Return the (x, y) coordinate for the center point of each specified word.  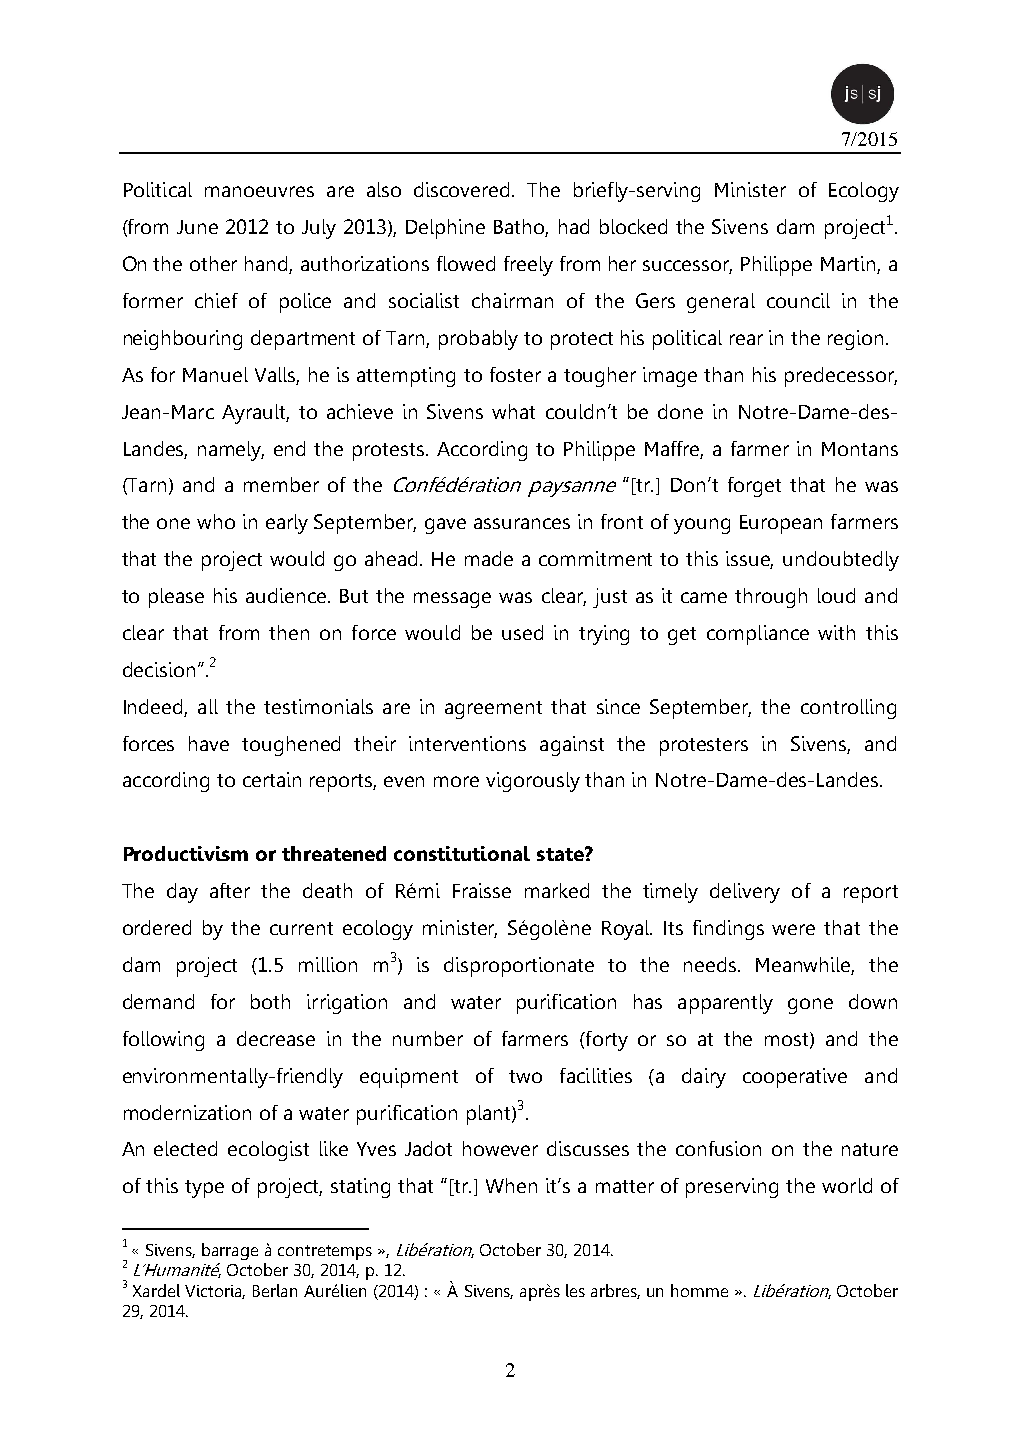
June (197, 227)
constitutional (462, 853)
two (525, 1076)
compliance (758, 635)
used (522, 632)
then (289, 632)
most (788, 1040)
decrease (276, 1038)
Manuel (215, 374)
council (798, 300)
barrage (230, 1251)
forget (754, 487)
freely (528, 266)
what (513, 411)
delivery (745, 893)
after (230, 890)
